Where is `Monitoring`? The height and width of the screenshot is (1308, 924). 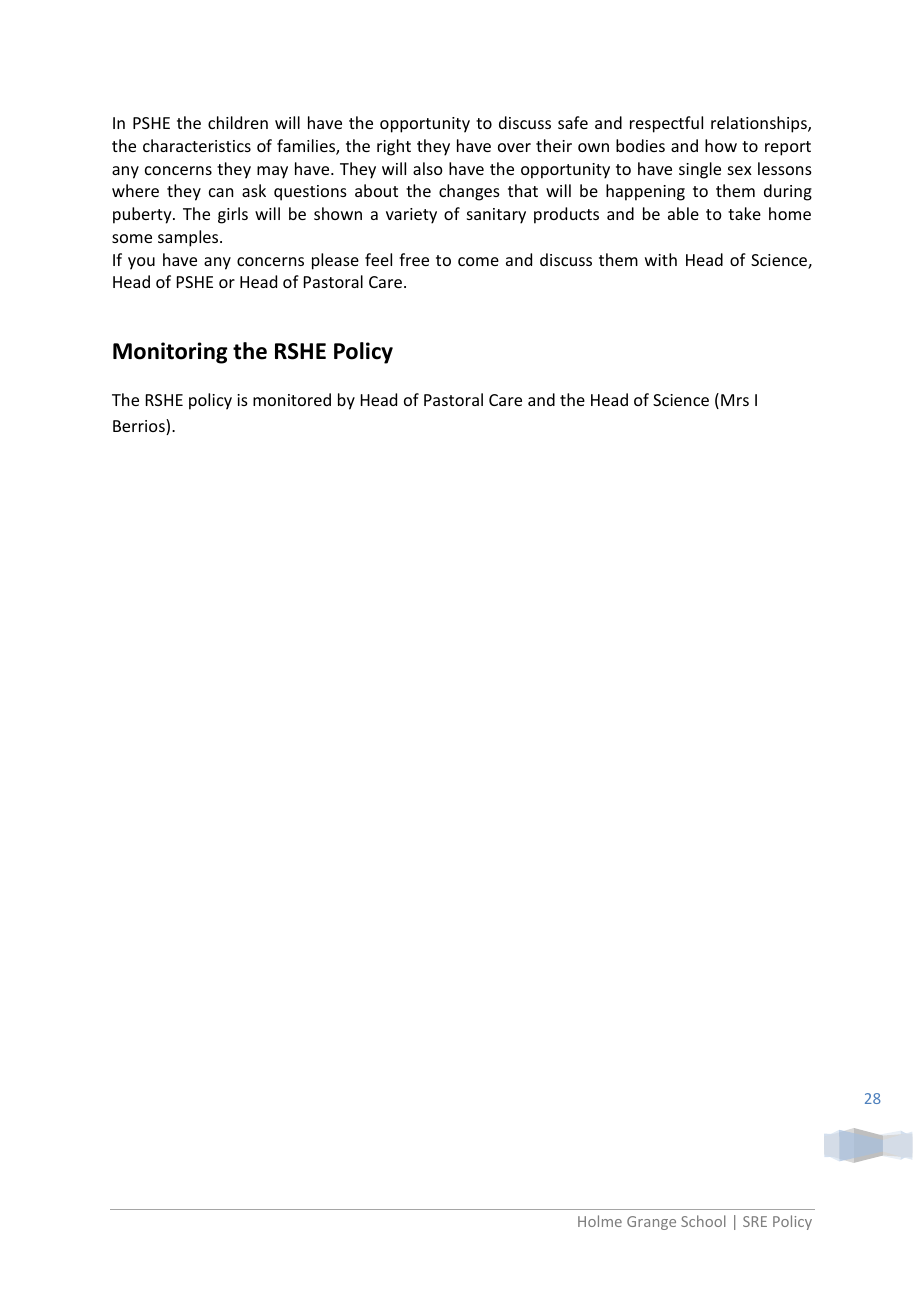 Monitoring is located at coordinates (170, 353).
